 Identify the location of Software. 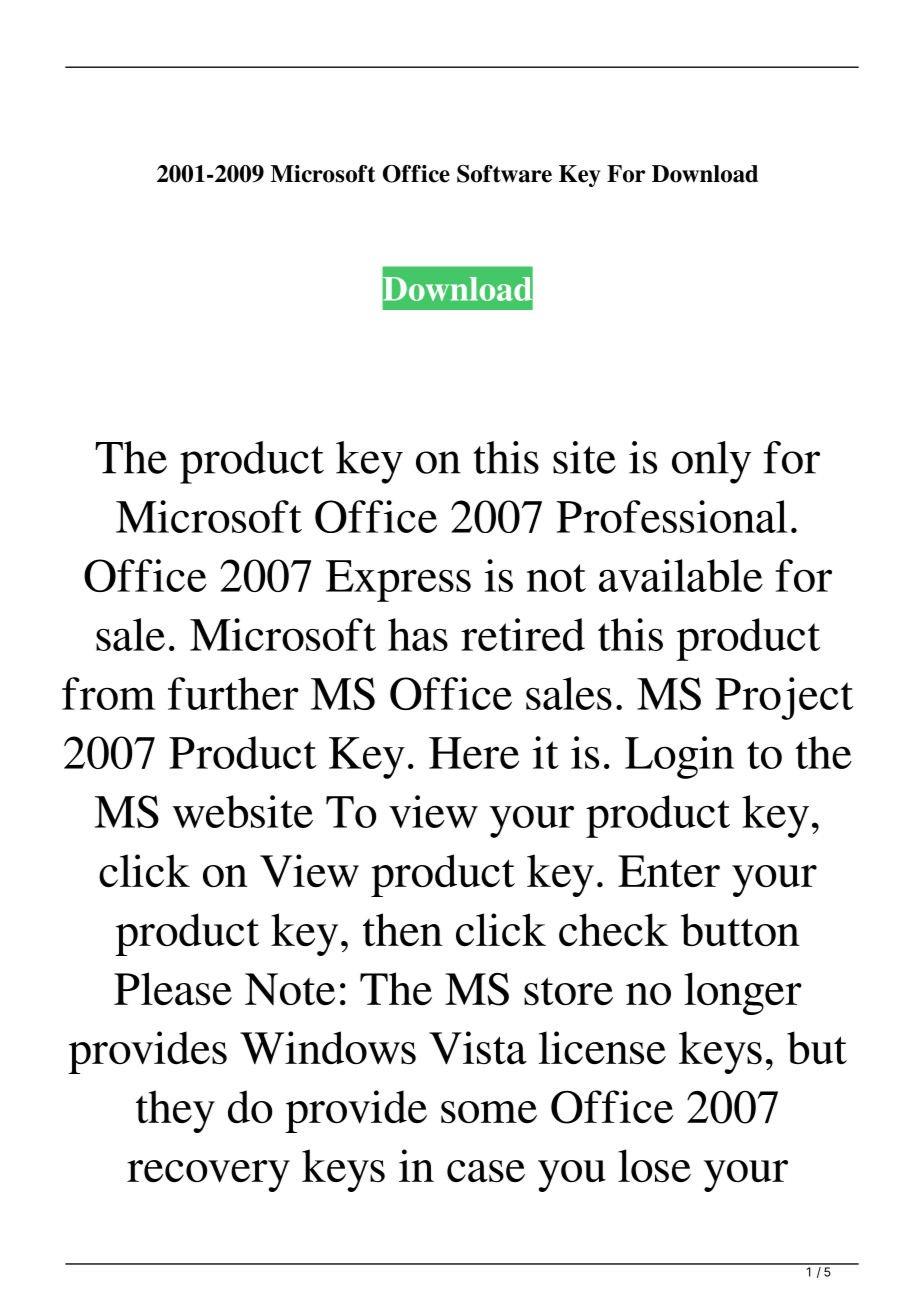
(504, 174).
